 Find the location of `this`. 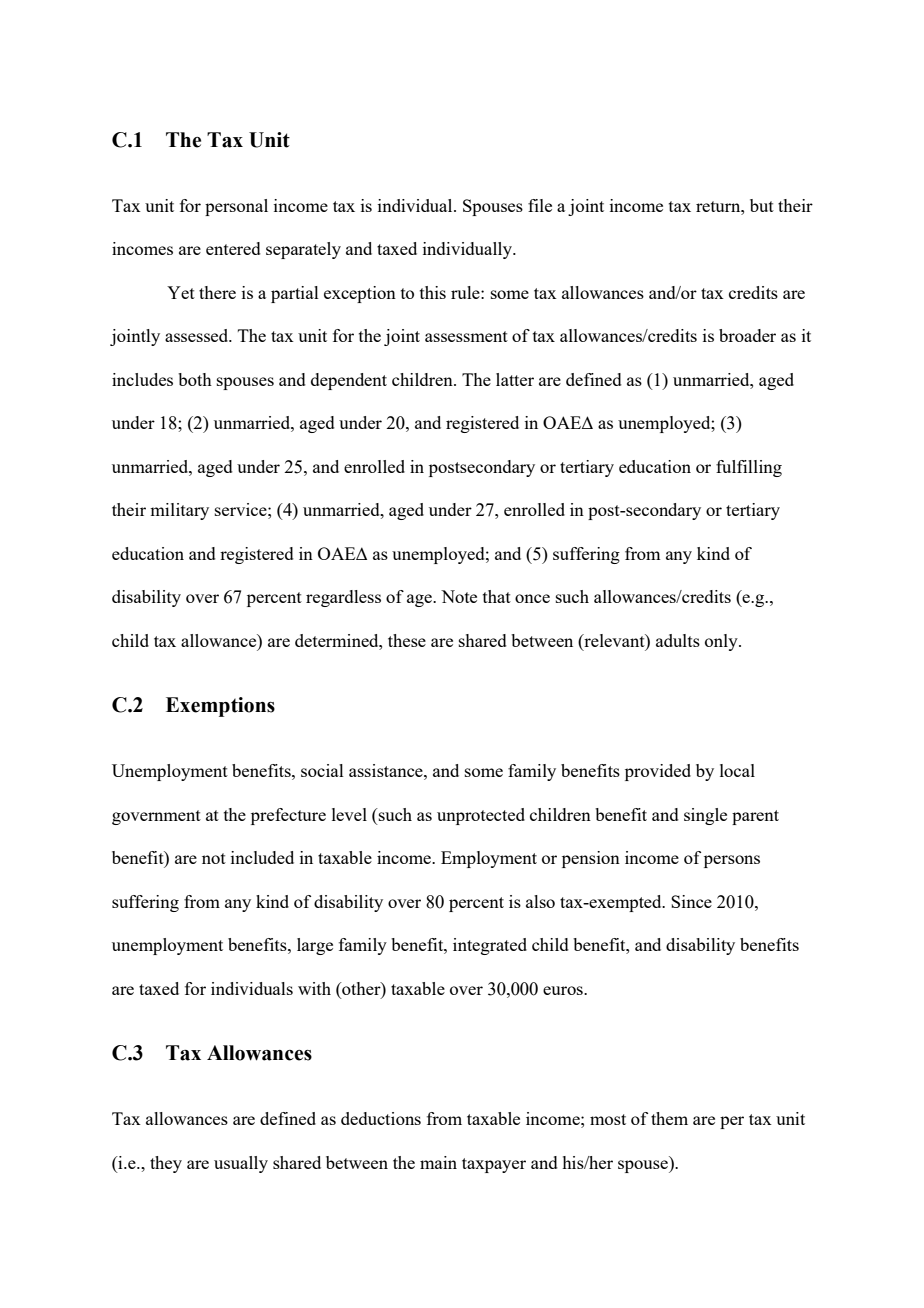

this is located at coordinates (433, 292).
